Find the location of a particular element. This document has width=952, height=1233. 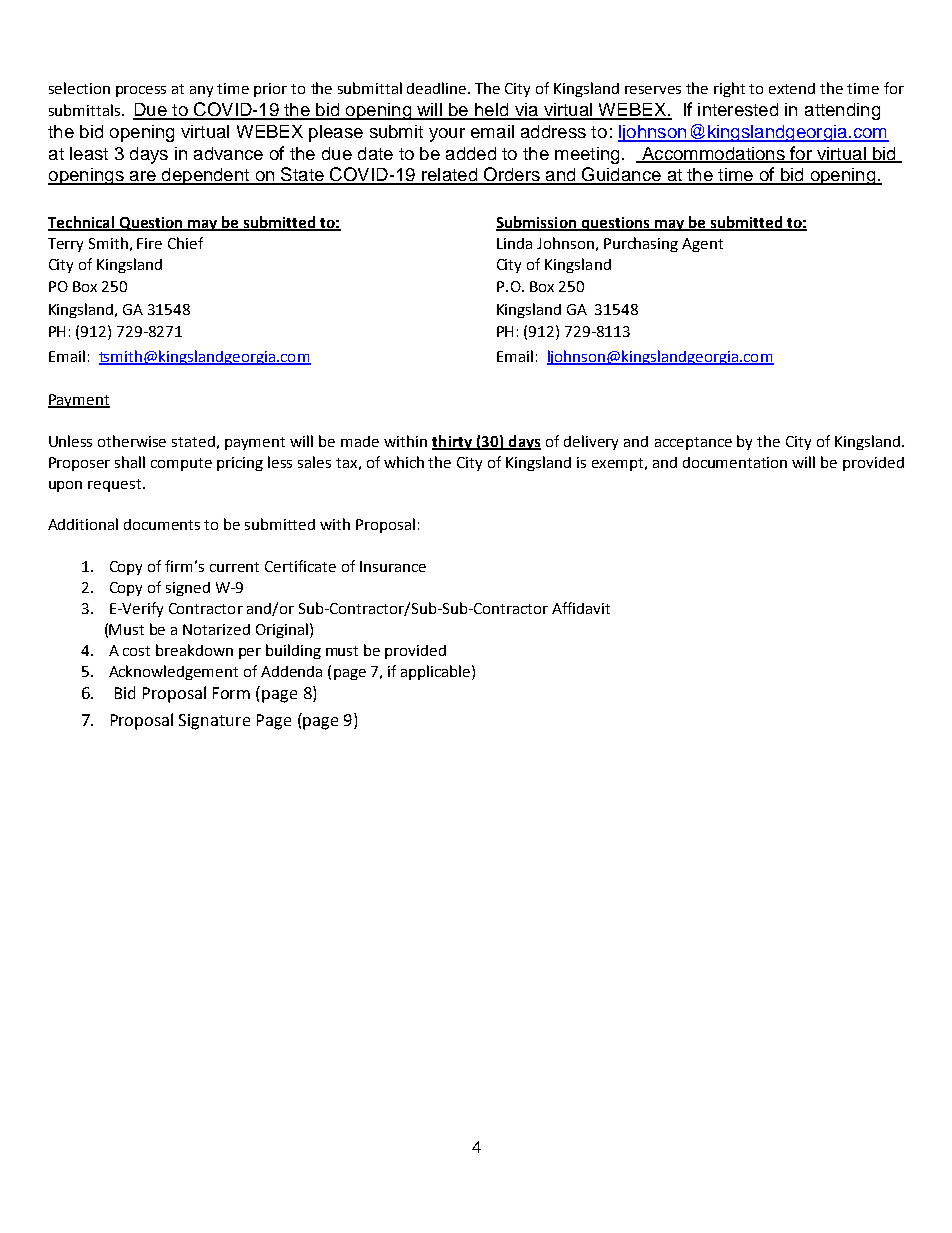

Fire is located at coordinates (149, 243).
